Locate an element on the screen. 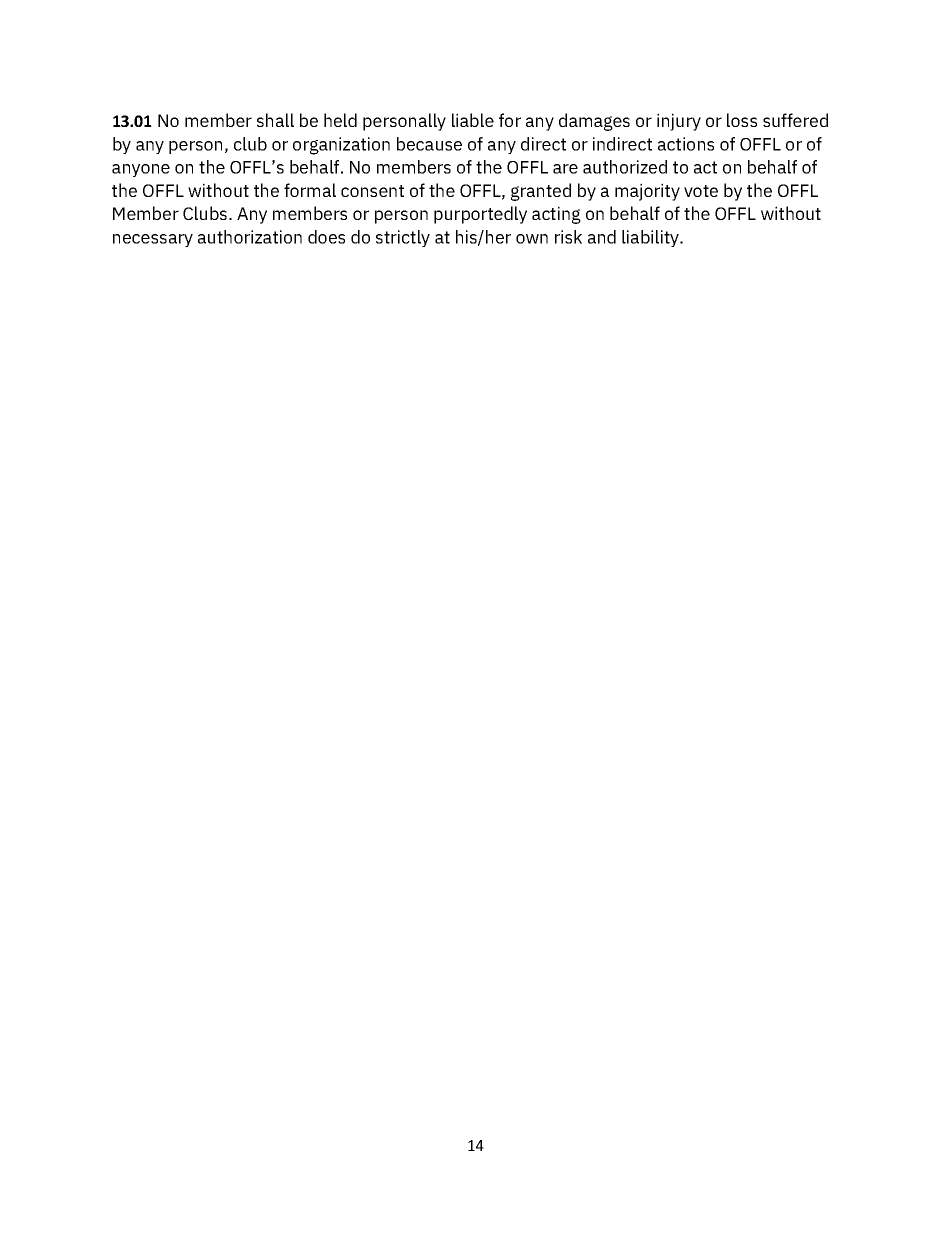 The image size is (952, 1233). authorization is located at coordinates (250, 237).
